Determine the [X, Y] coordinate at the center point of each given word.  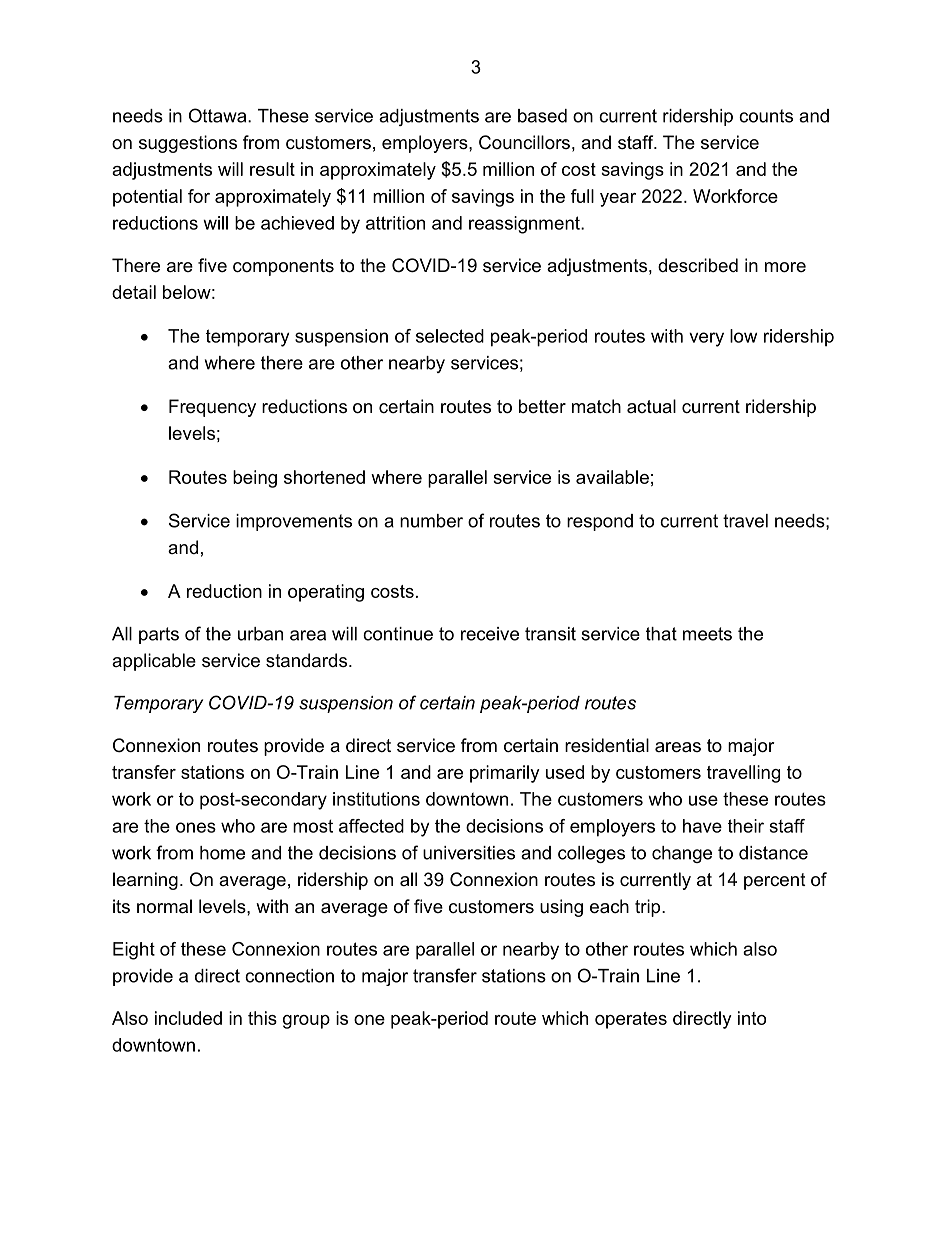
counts [766, 116]
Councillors [524, 142]
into [752, 1018]
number [431, 521]
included [188, 1018]
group [306, 1022]
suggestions [188, 144]
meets [707, 634]
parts [159, 635]
